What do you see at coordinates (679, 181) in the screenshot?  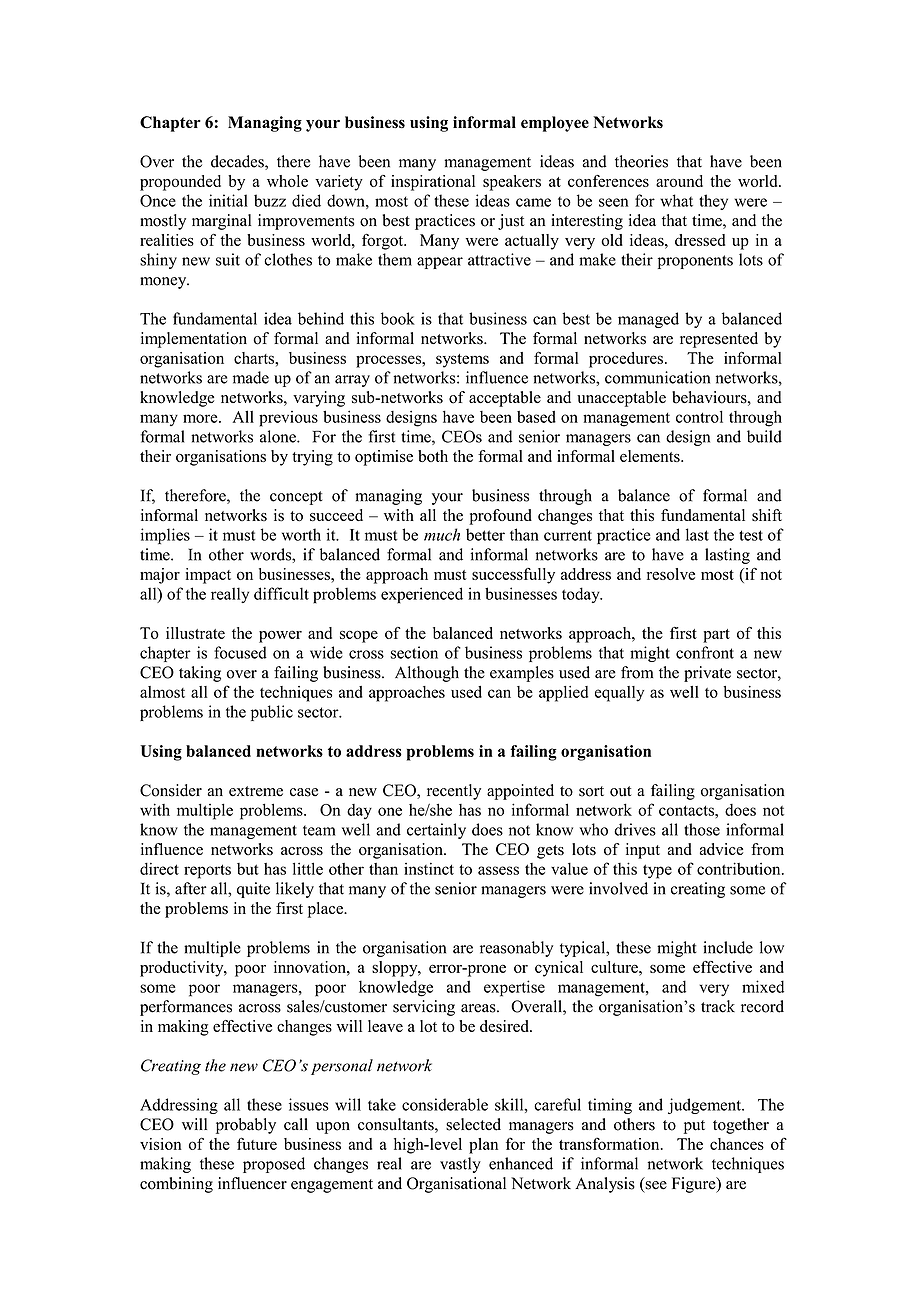 I see `around` at bounding box center [679, 181].
